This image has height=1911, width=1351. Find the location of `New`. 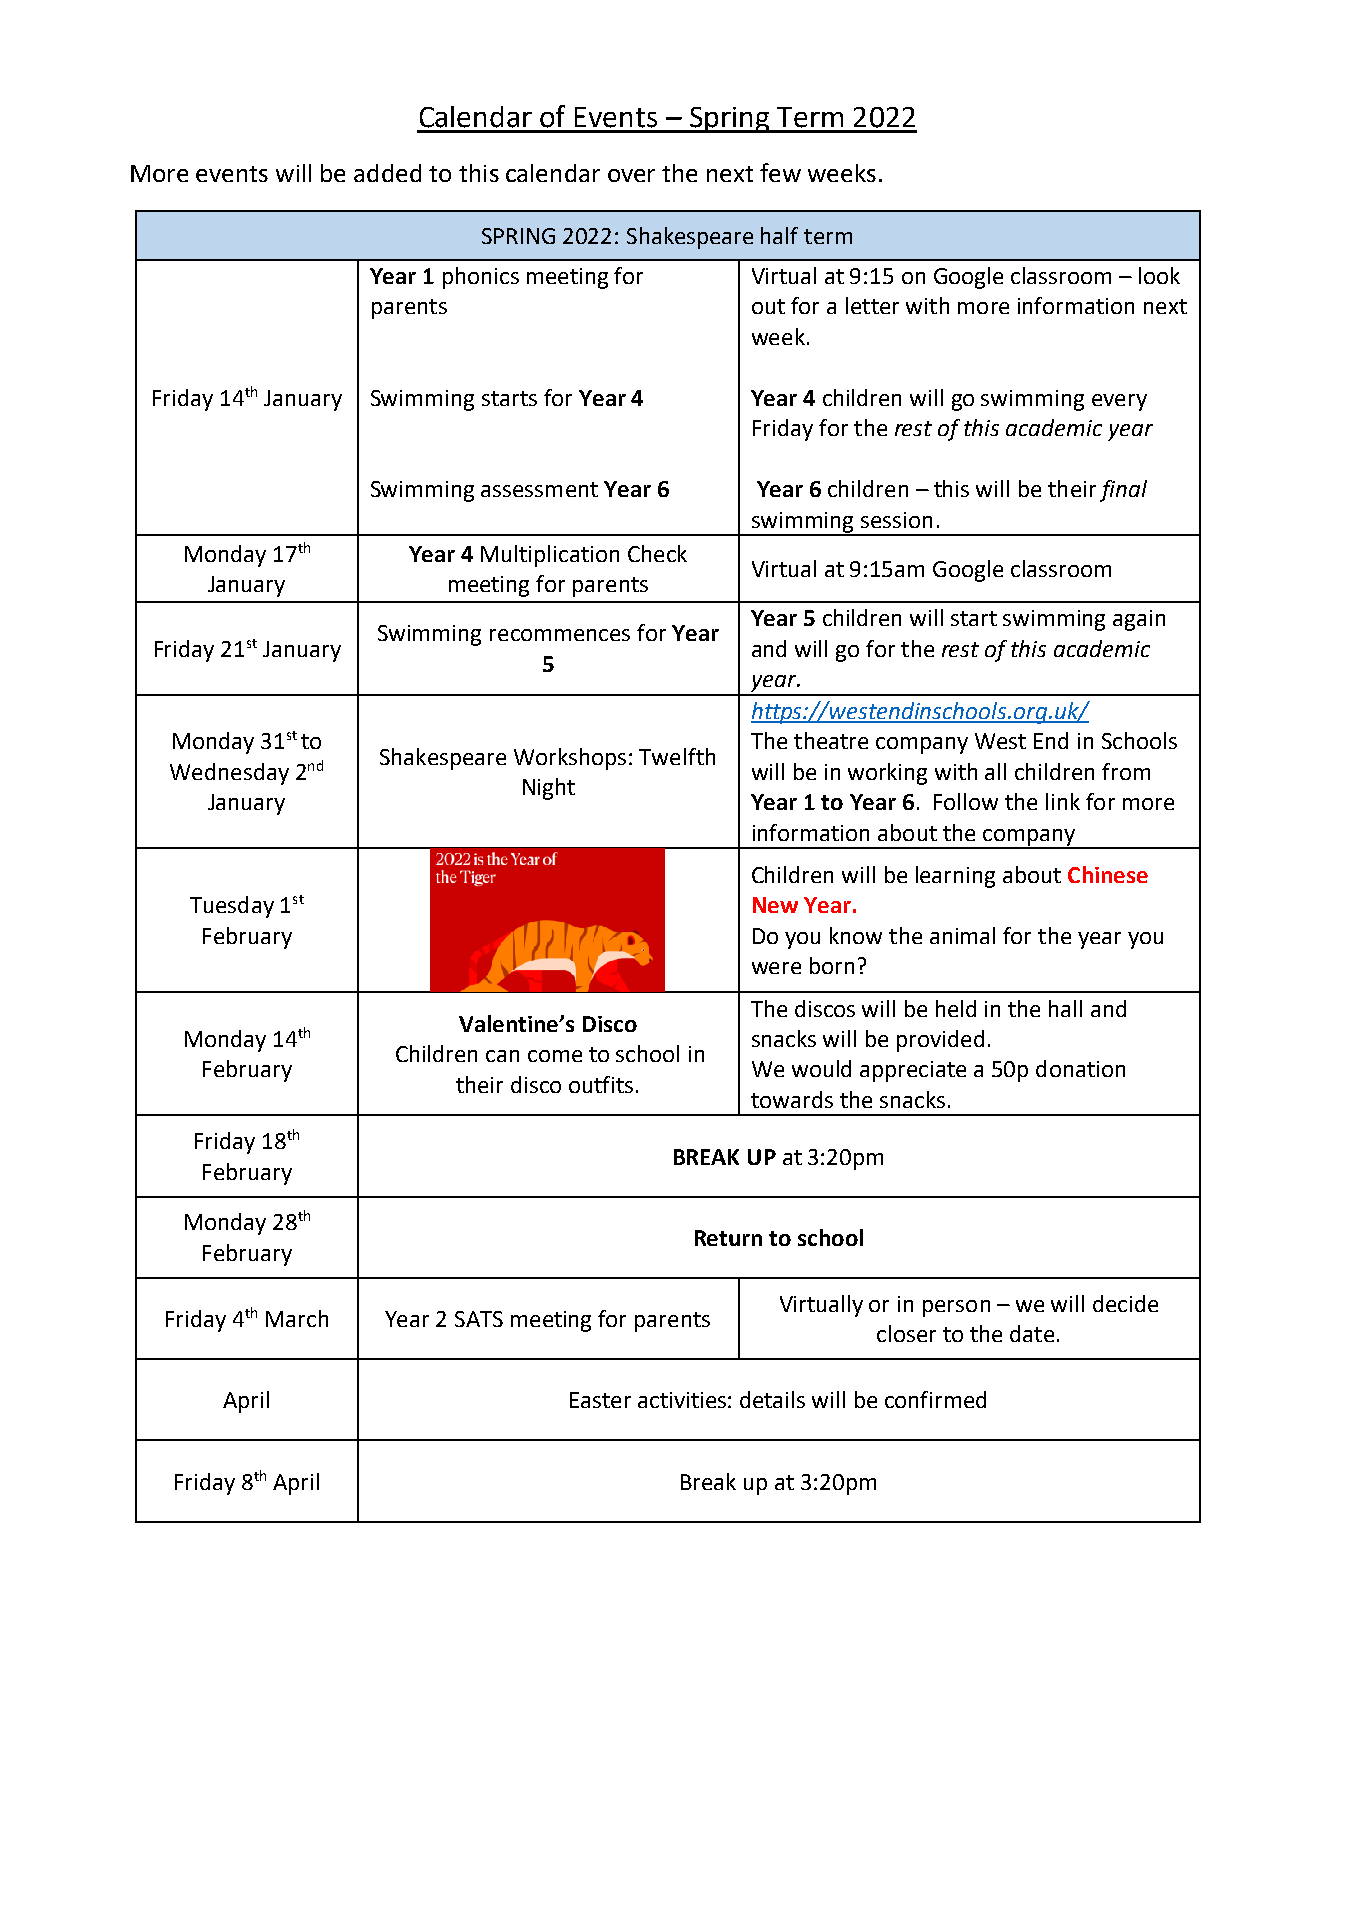

New is located at coordinates (775, 905).
